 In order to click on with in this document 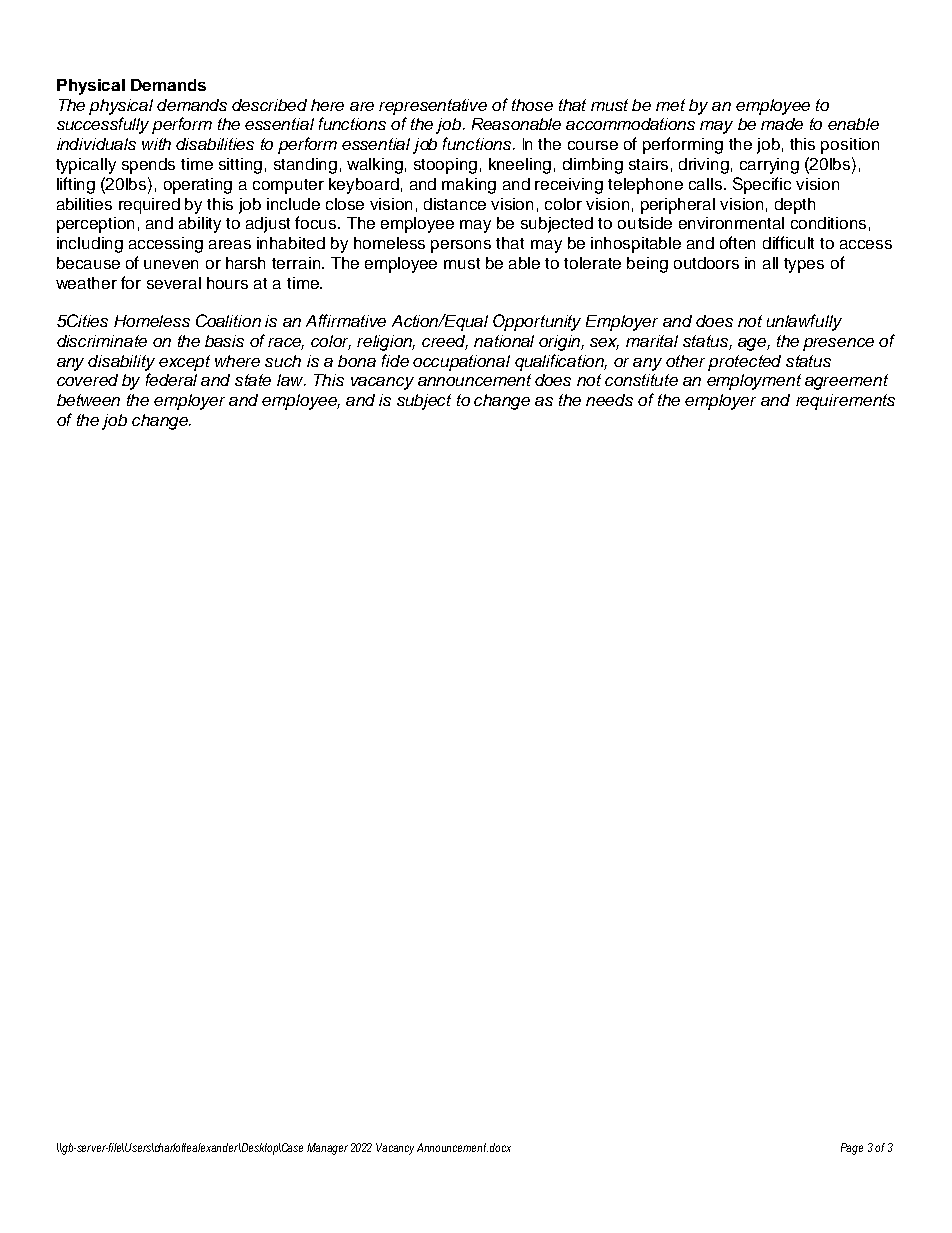, I will do `click(156, 144)`.
